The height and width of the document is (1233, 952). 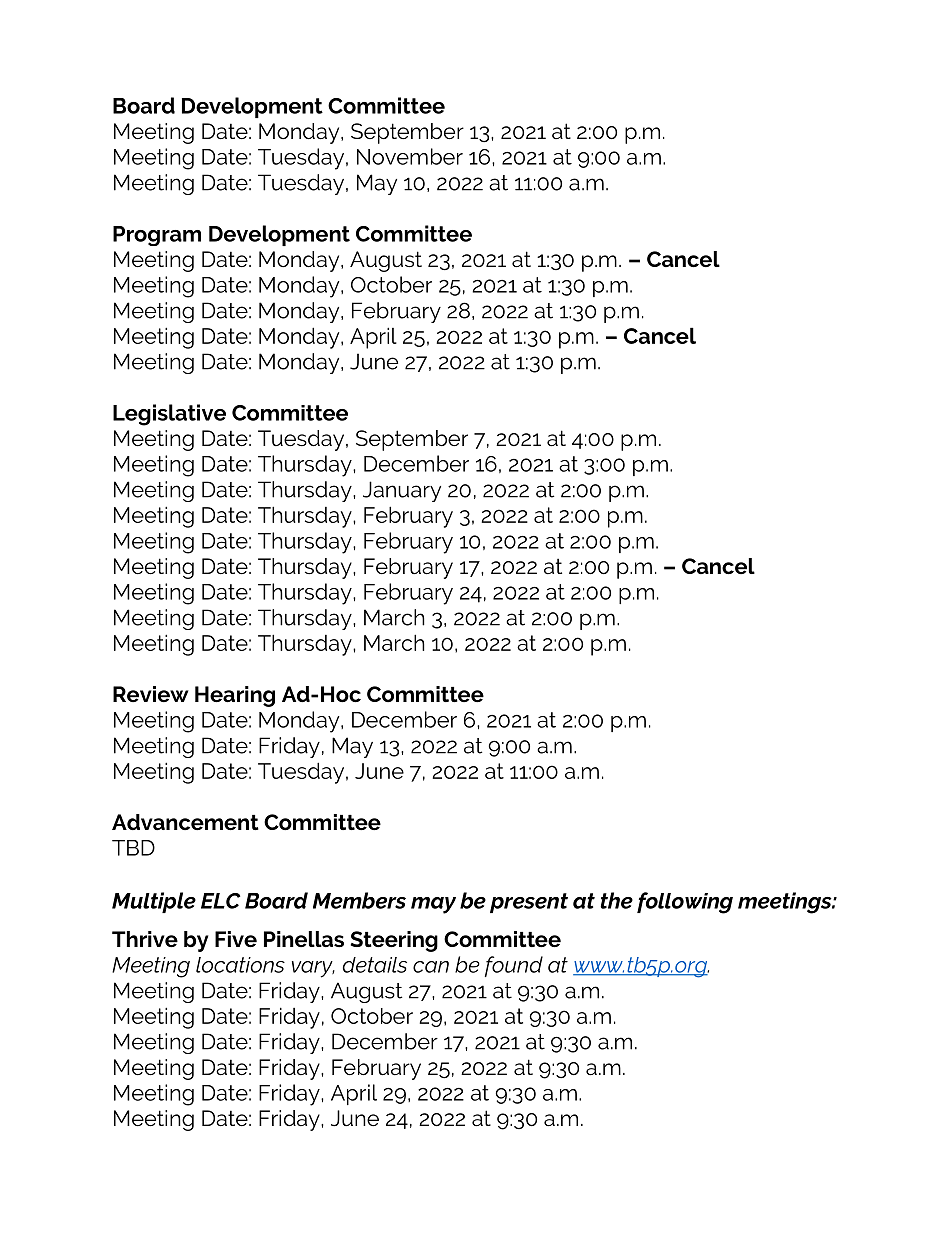 I want to click on the, so click(x=617, y=900).
